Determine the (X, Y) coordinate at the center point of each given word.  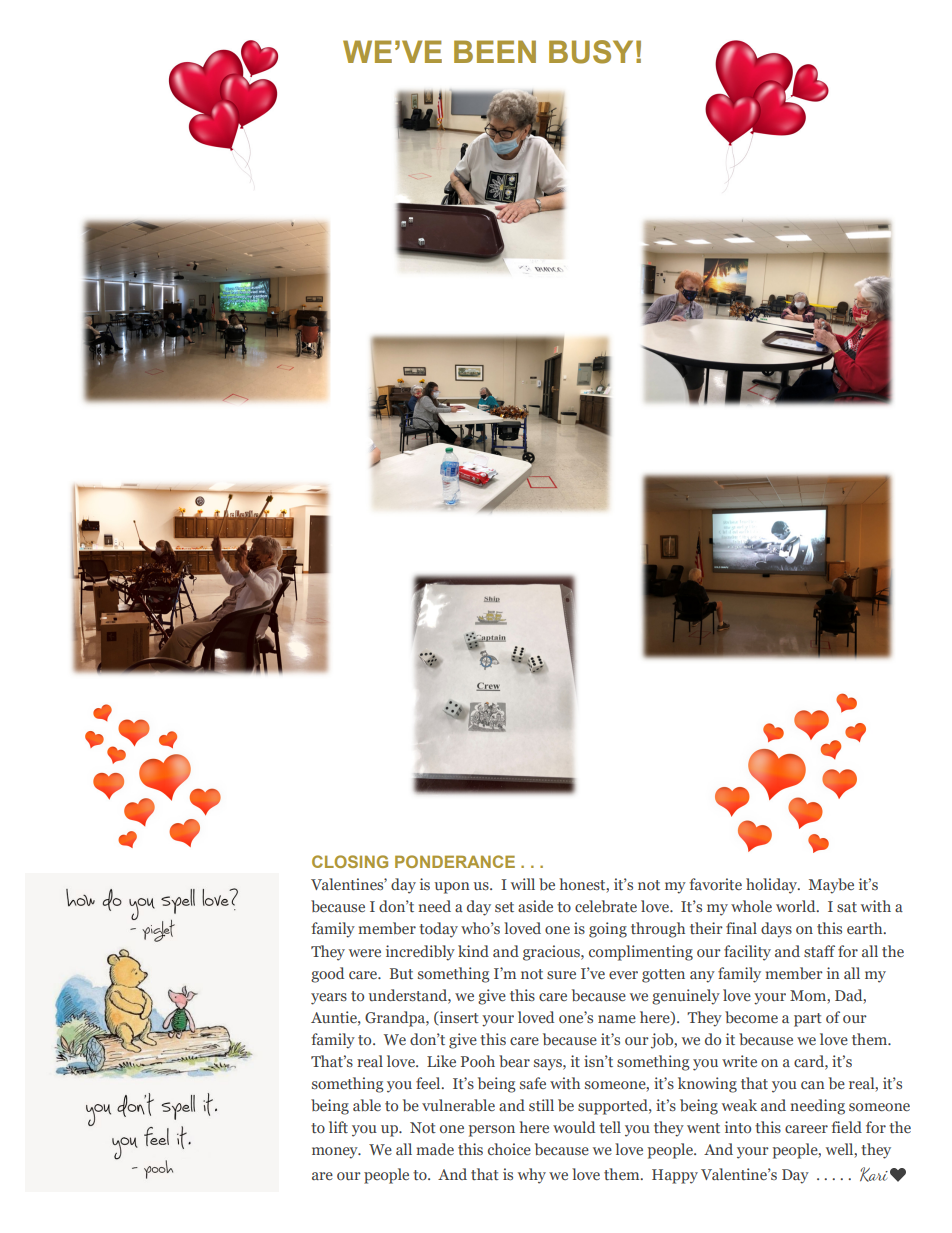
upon (452, 888)
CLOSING (350, 861)
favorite (715, 884)
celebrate (606, 906)
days (776, 930)
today (438, 930)
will (523, 884)
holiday (773, 886)
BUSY (591, 52)
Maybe (831, 886)
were (365, 953)
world (797, 906)
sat (847, 907)
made (435, 1149)
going (608, 930)
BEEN (495, 51)
